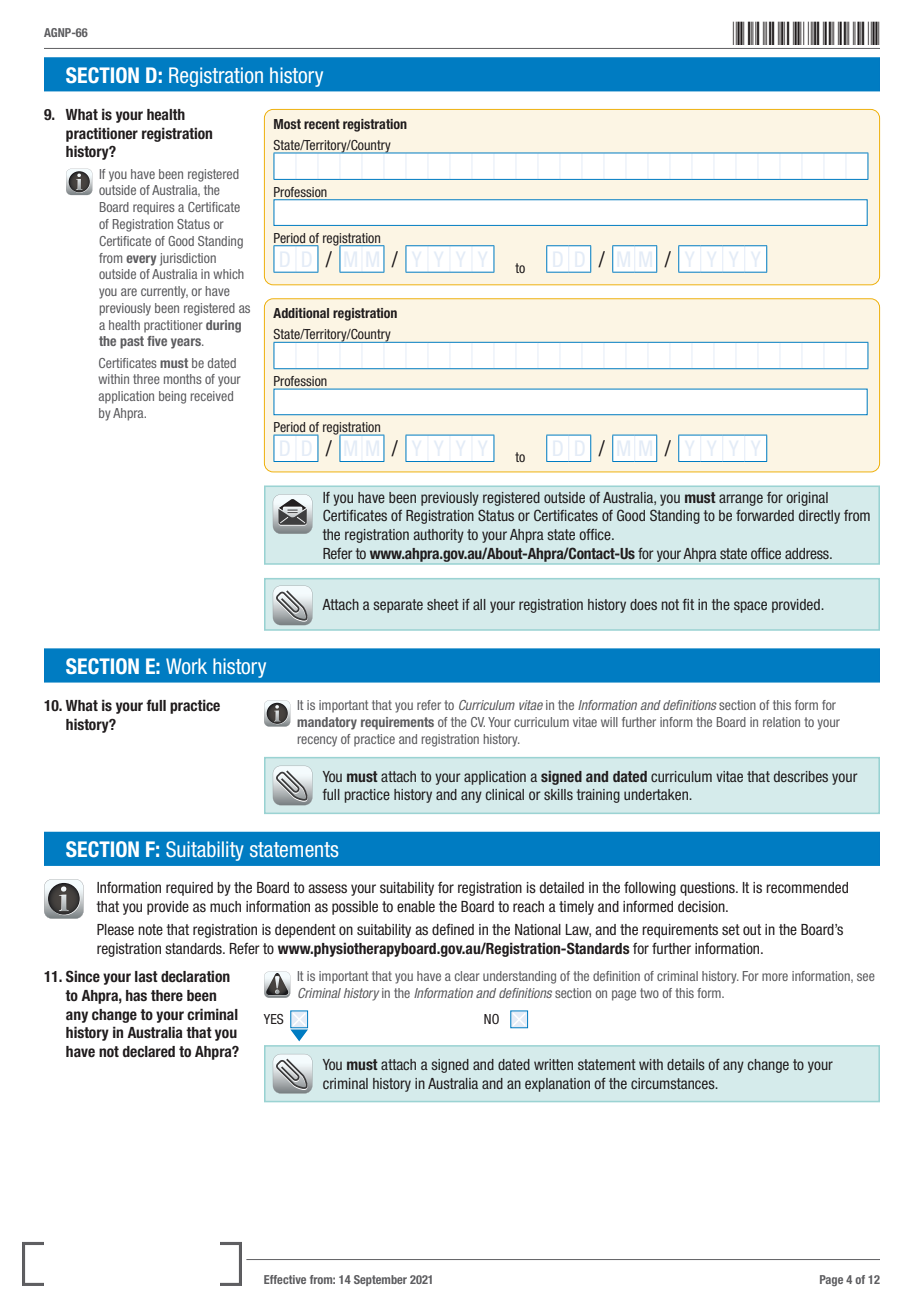  Describe the element at coordinates (781, 722) in the screenshot. I see `relation` at that location.
